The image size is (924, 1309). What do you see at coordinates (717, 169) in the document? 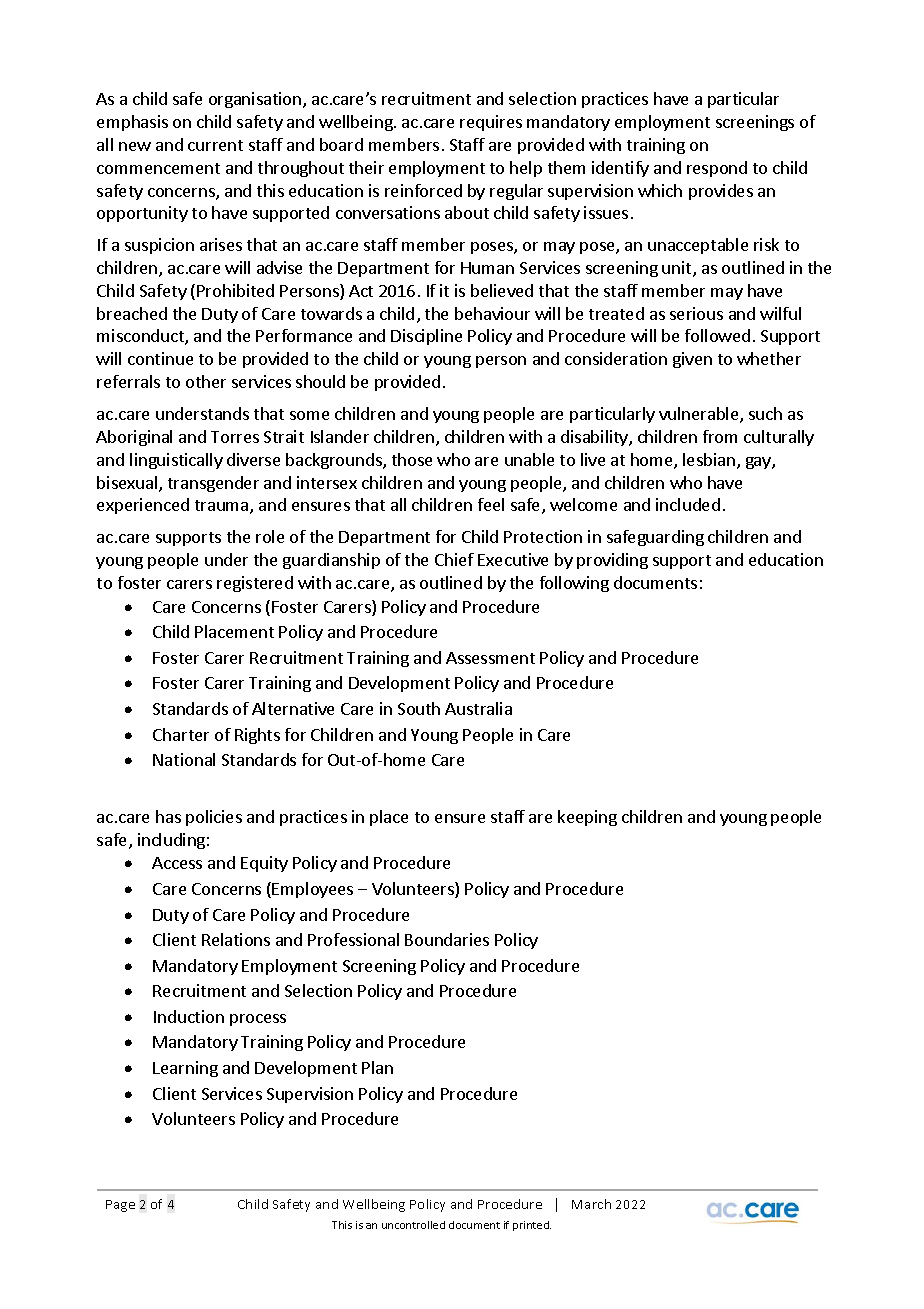
I see `respond` at bounding box center [717, 169].
